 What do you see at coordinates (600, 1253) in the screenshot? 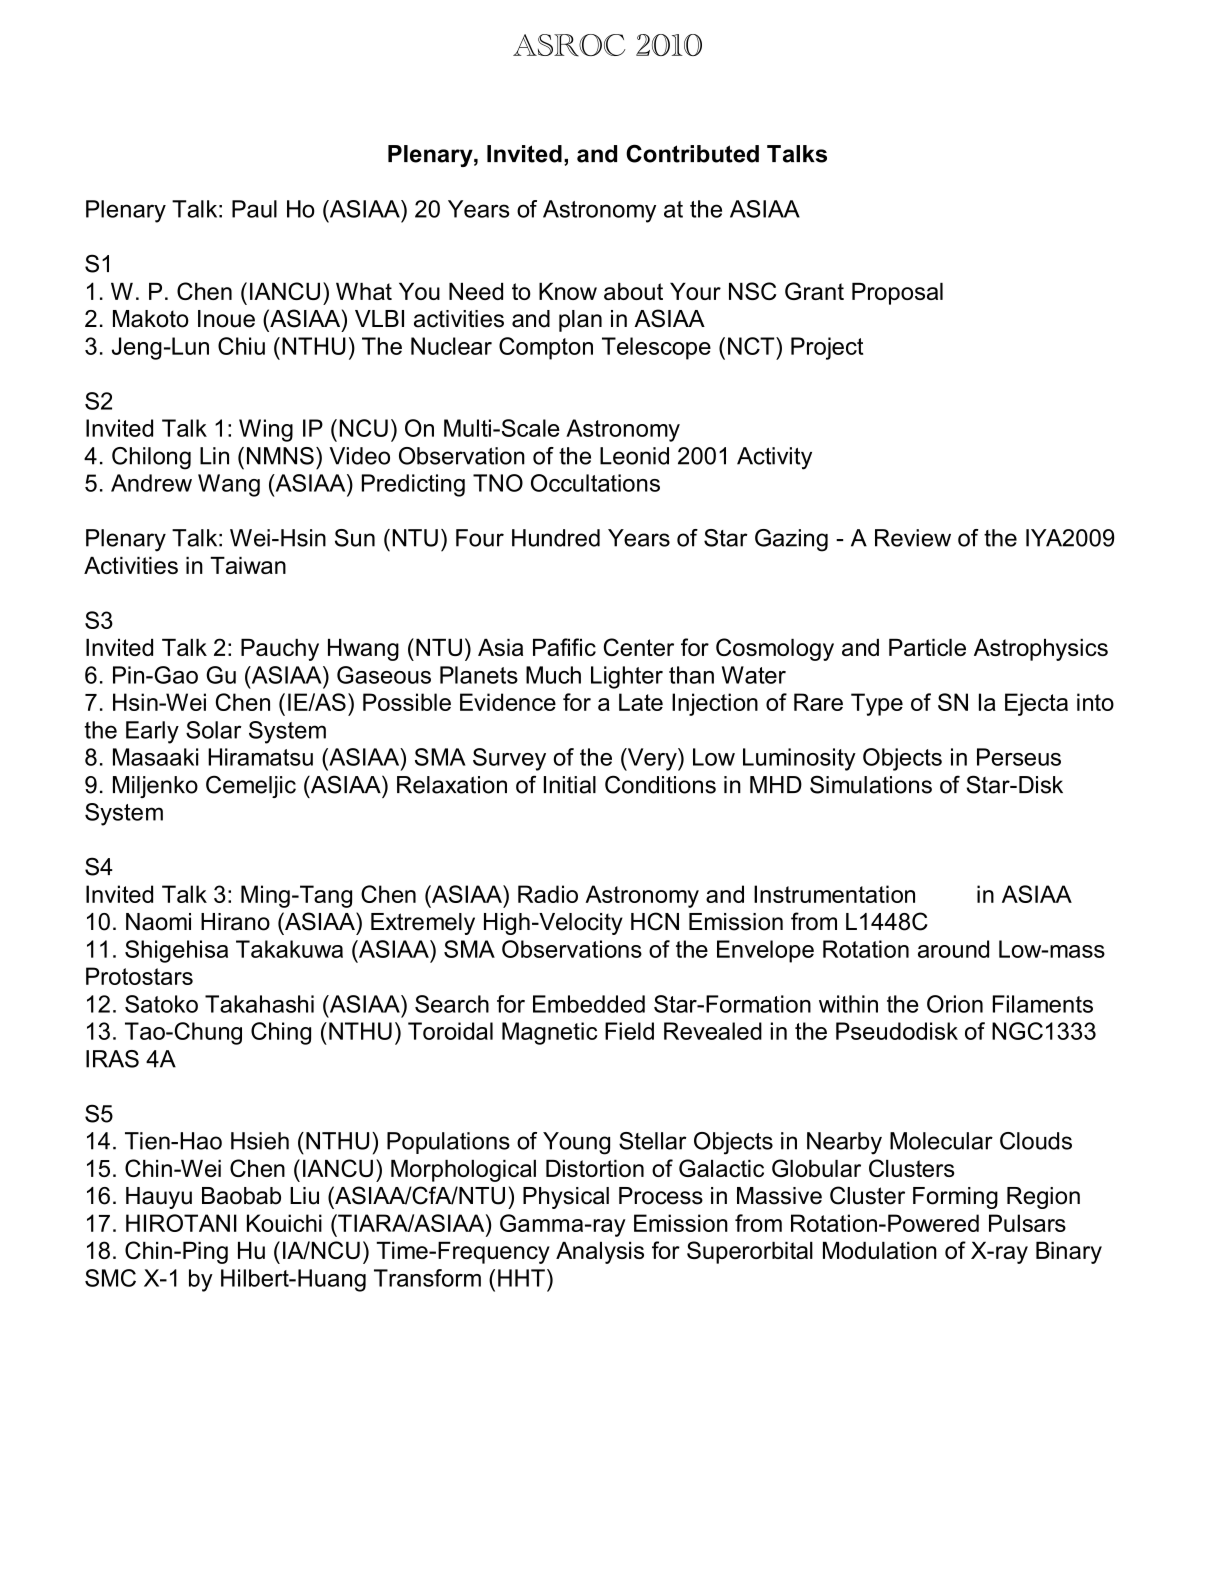
I see `Analysis` at bounding box center [600, 1253].
